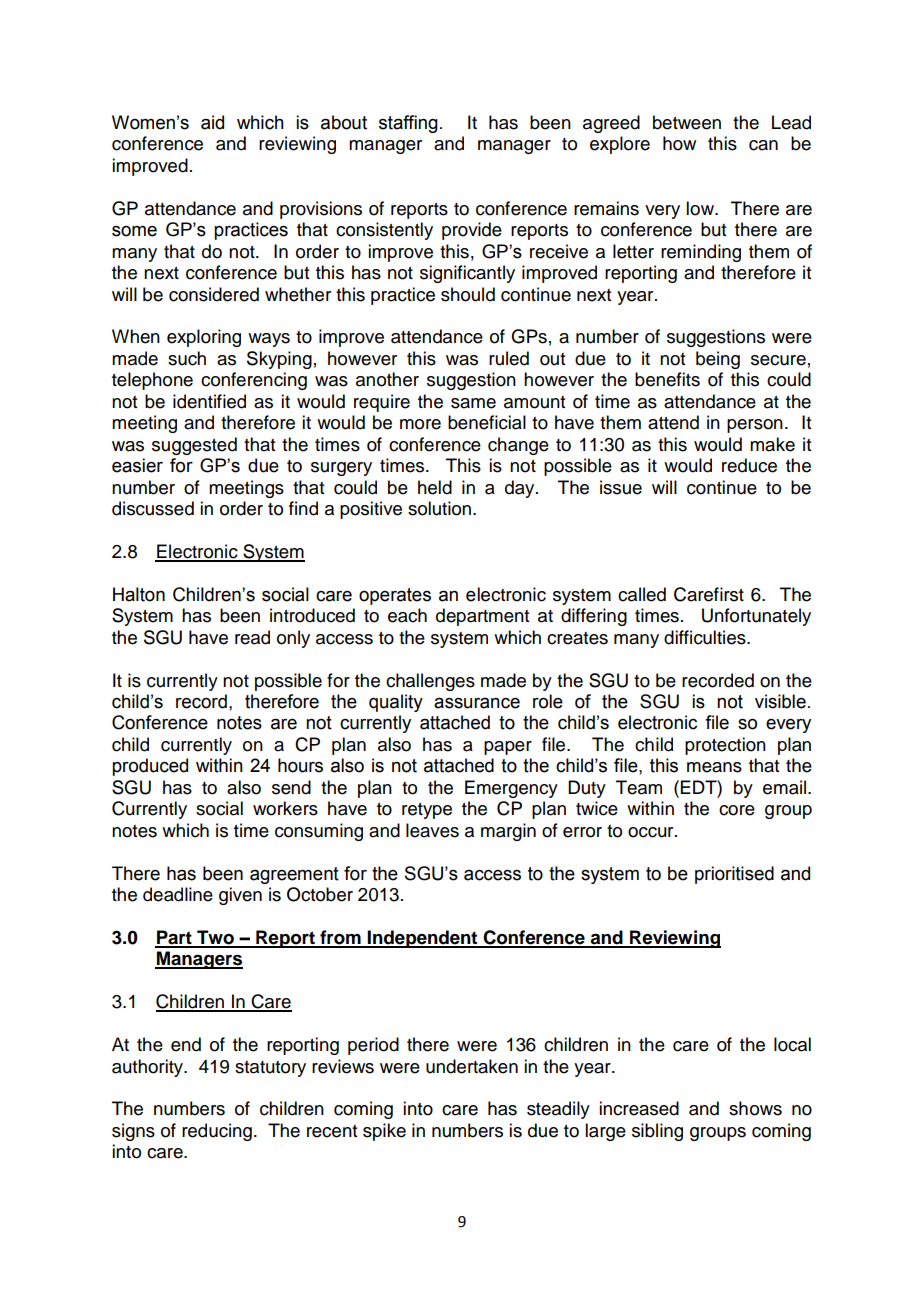 Image resolution: width=924 pixels, height=1308 pixels. Describe the element at coordinates (706, 637) in the screenshot. I see `difficulties` at that location.
